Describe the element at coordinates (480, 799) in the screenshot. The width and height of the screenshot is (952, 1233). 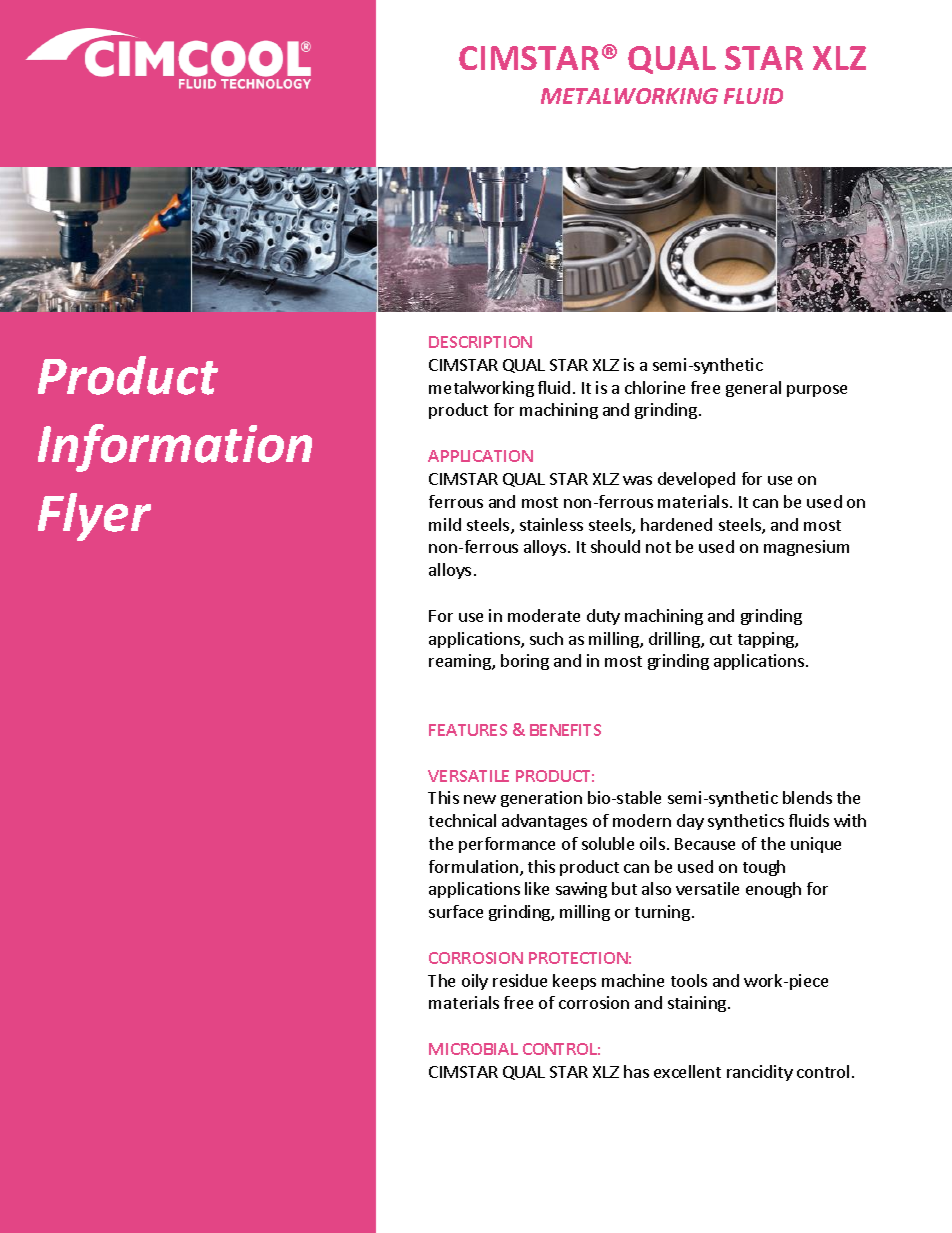
I see `new` at that location.
